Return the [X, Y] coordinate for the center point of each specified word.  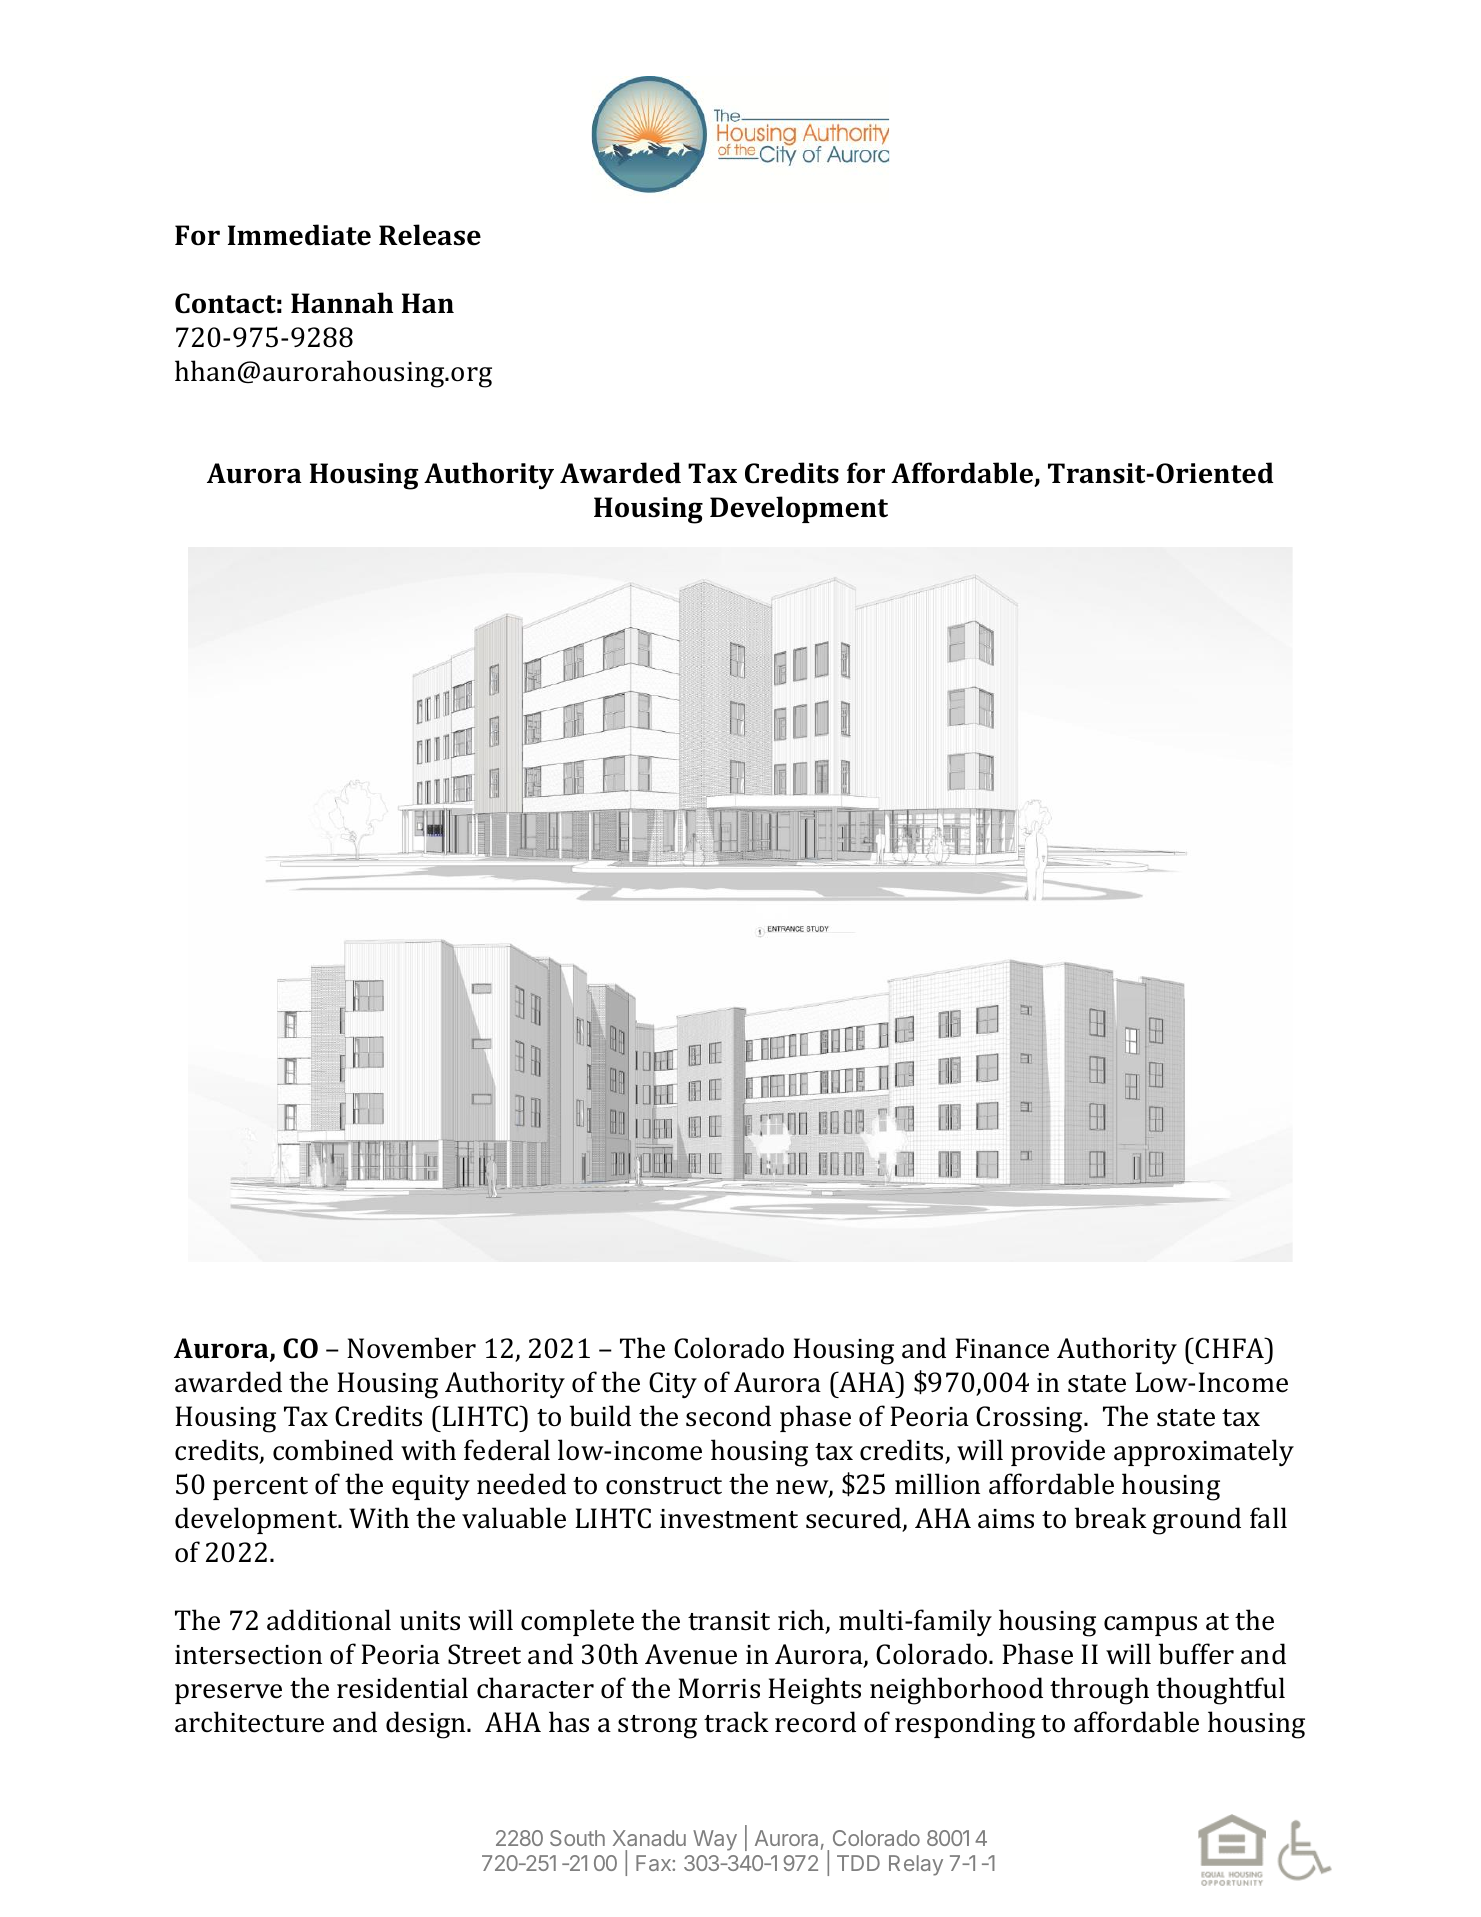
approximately [1204, 1452]
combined [333, 1450]
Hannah [342, 303]
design [427, 1725]
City [673, 1385]
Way [715, 1840]
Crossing [1031, 1419]
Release [430, 235]
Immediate [299, 235]
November [411, 1348]
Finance [1002, 1348]
